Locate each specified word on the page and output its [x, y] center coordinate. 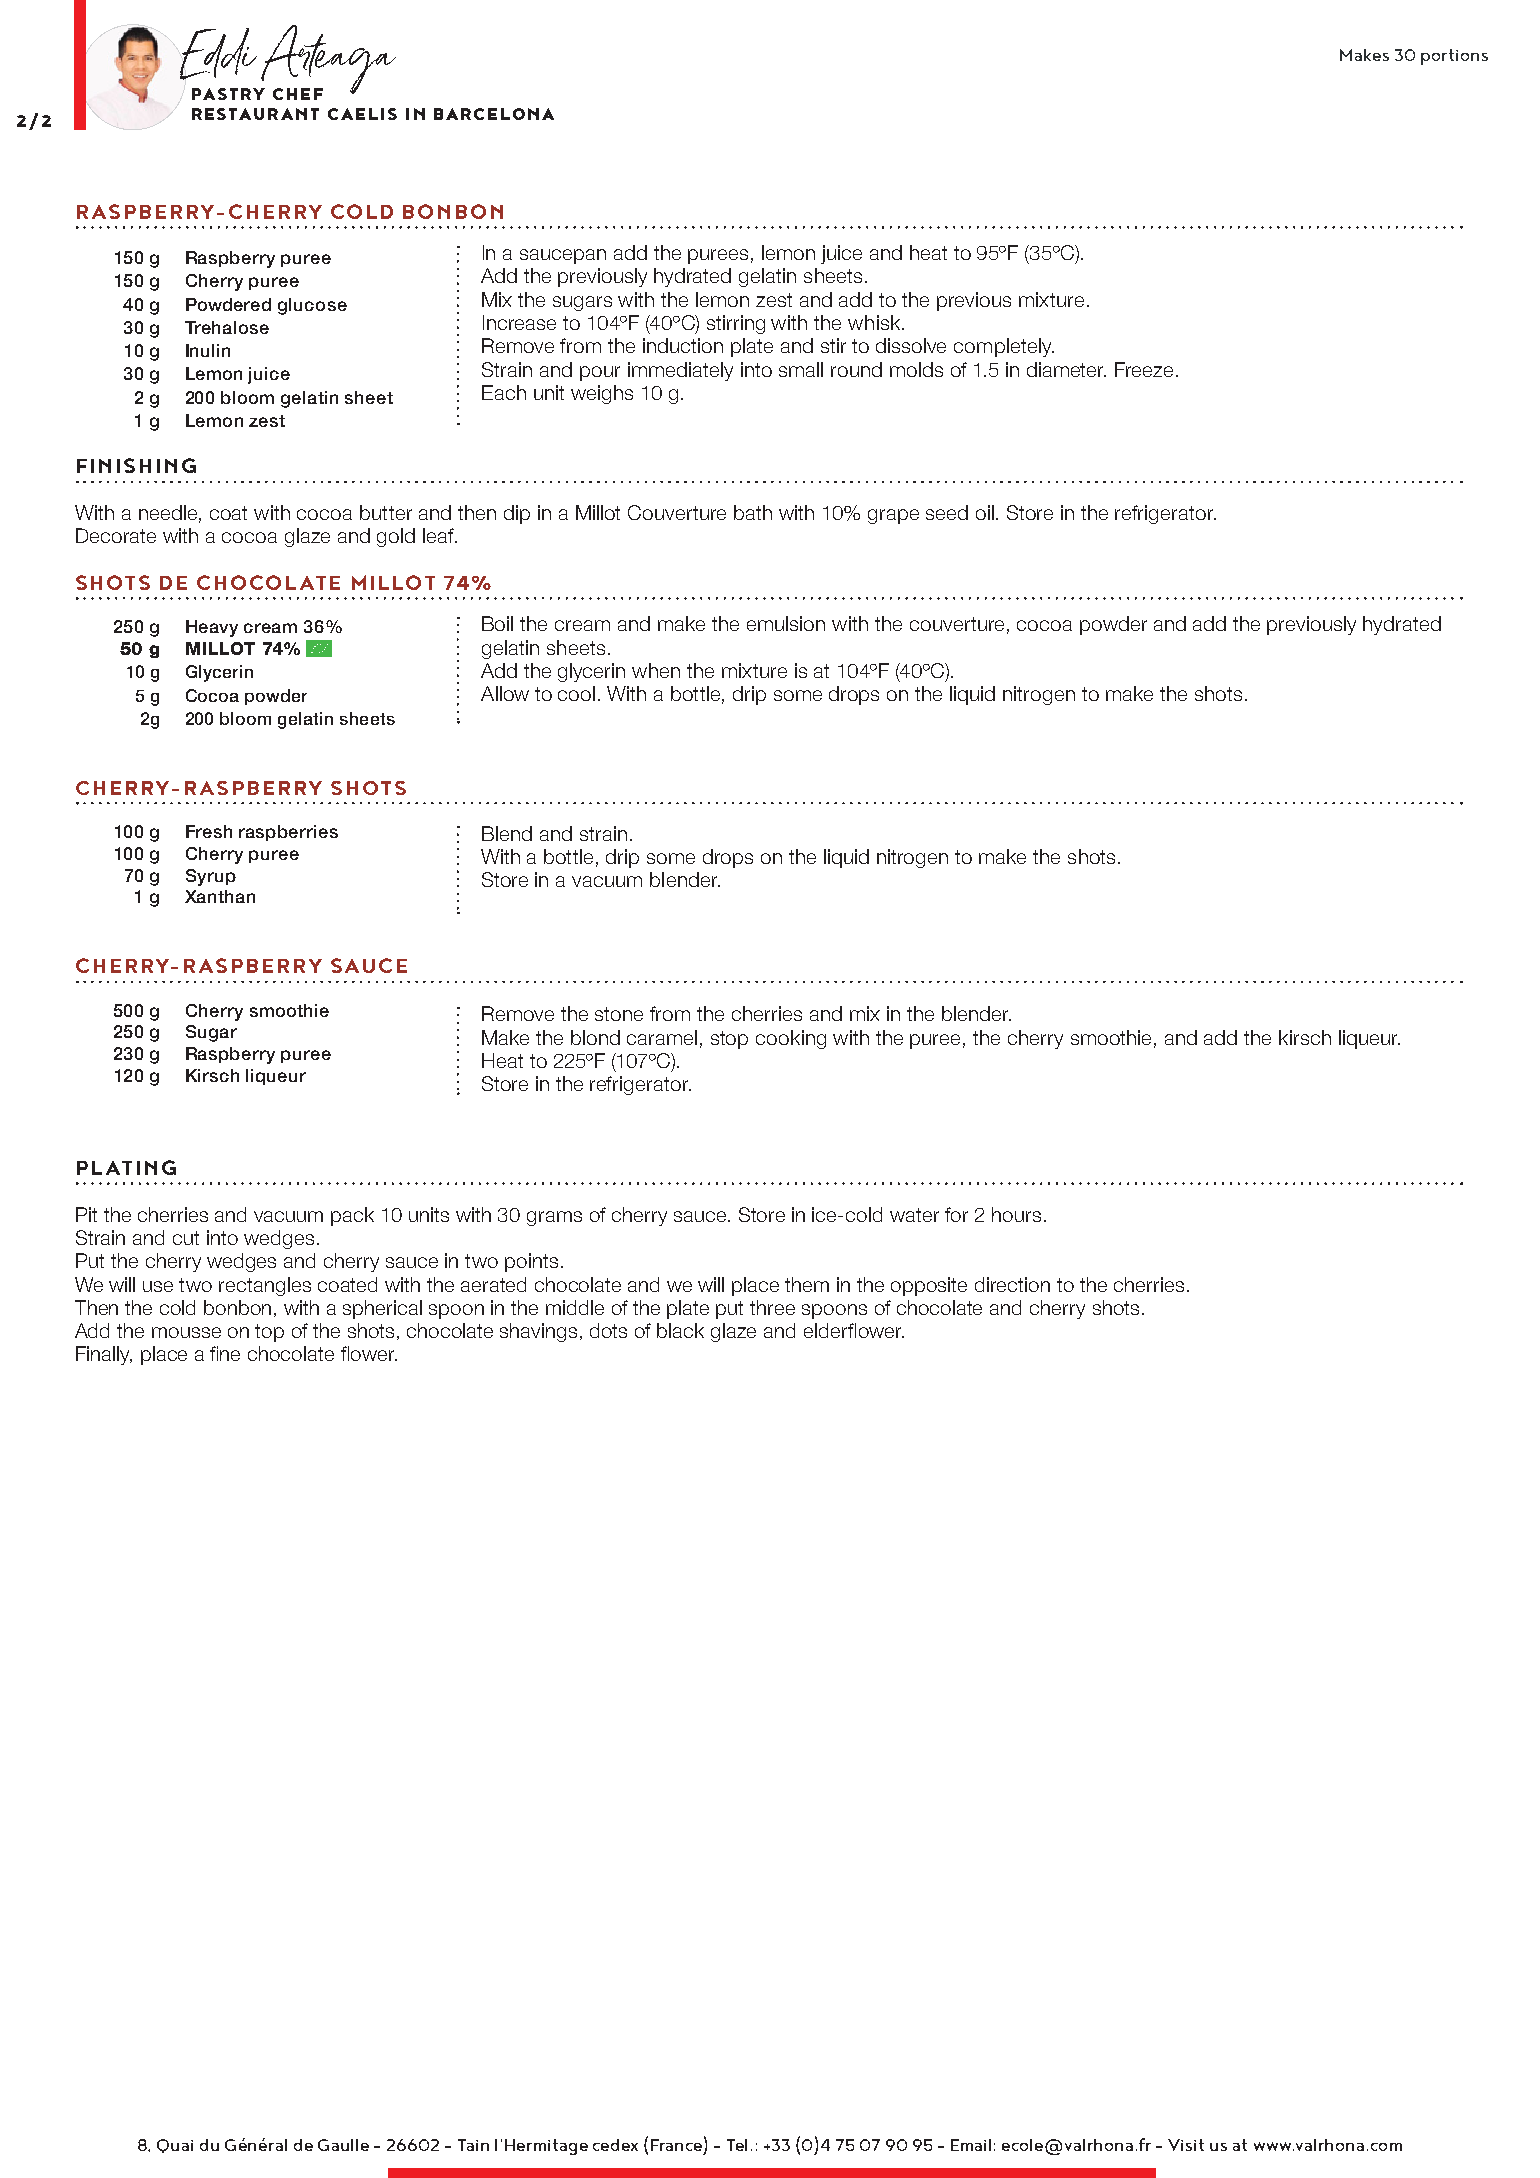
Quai [175, 2146]
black [680, 1330]
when [656, 670]
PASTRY [228, 94]
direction [1012, 1284]
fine [225, 1353]
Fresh [209, 831]
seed [947, 512]
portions [1454, 57]
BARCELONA [494, 114]
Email [971, 2145]
